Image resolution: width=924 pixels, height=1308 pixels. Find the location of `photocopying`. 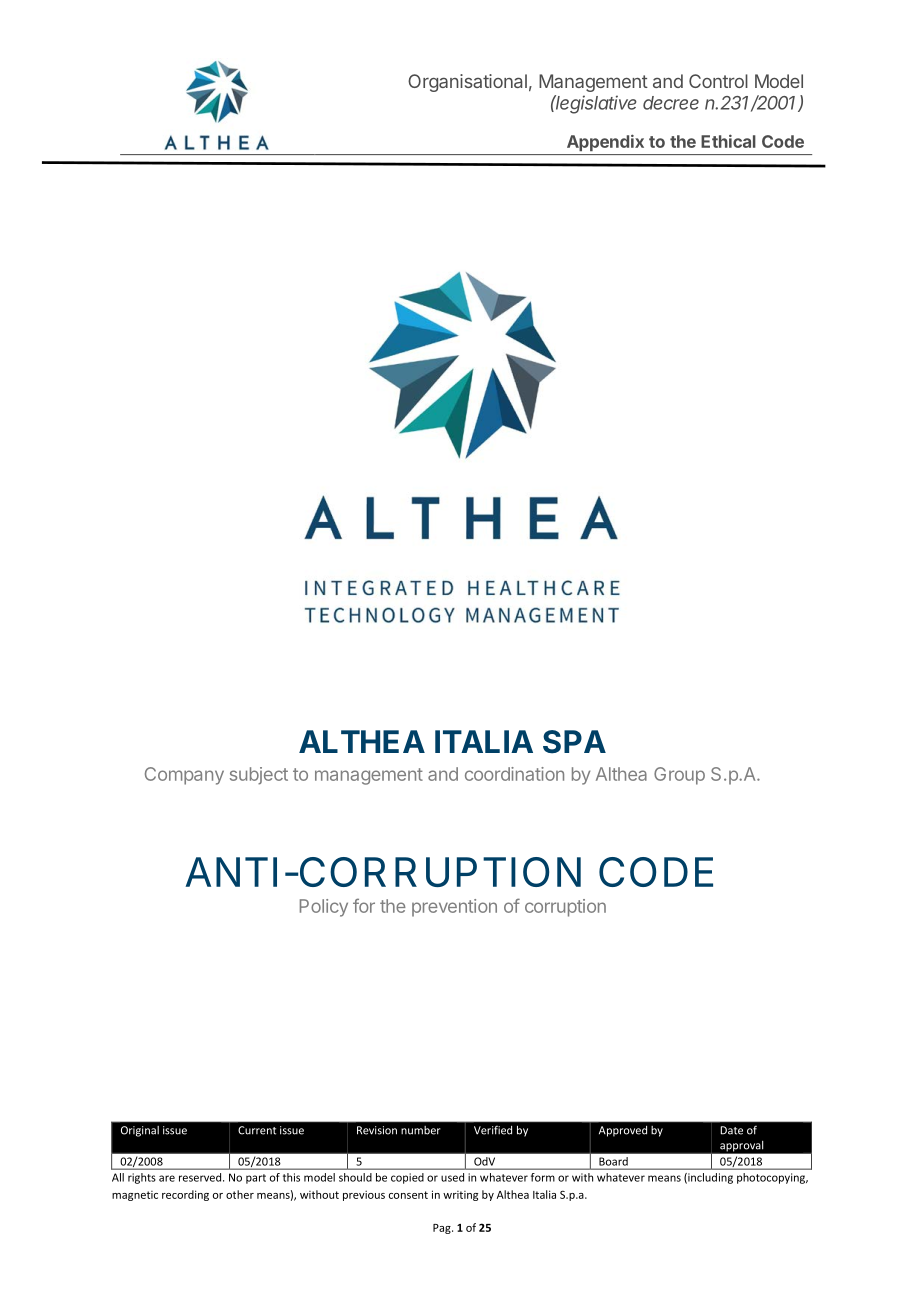

photocopying is located at coordinates (772, 1178).
